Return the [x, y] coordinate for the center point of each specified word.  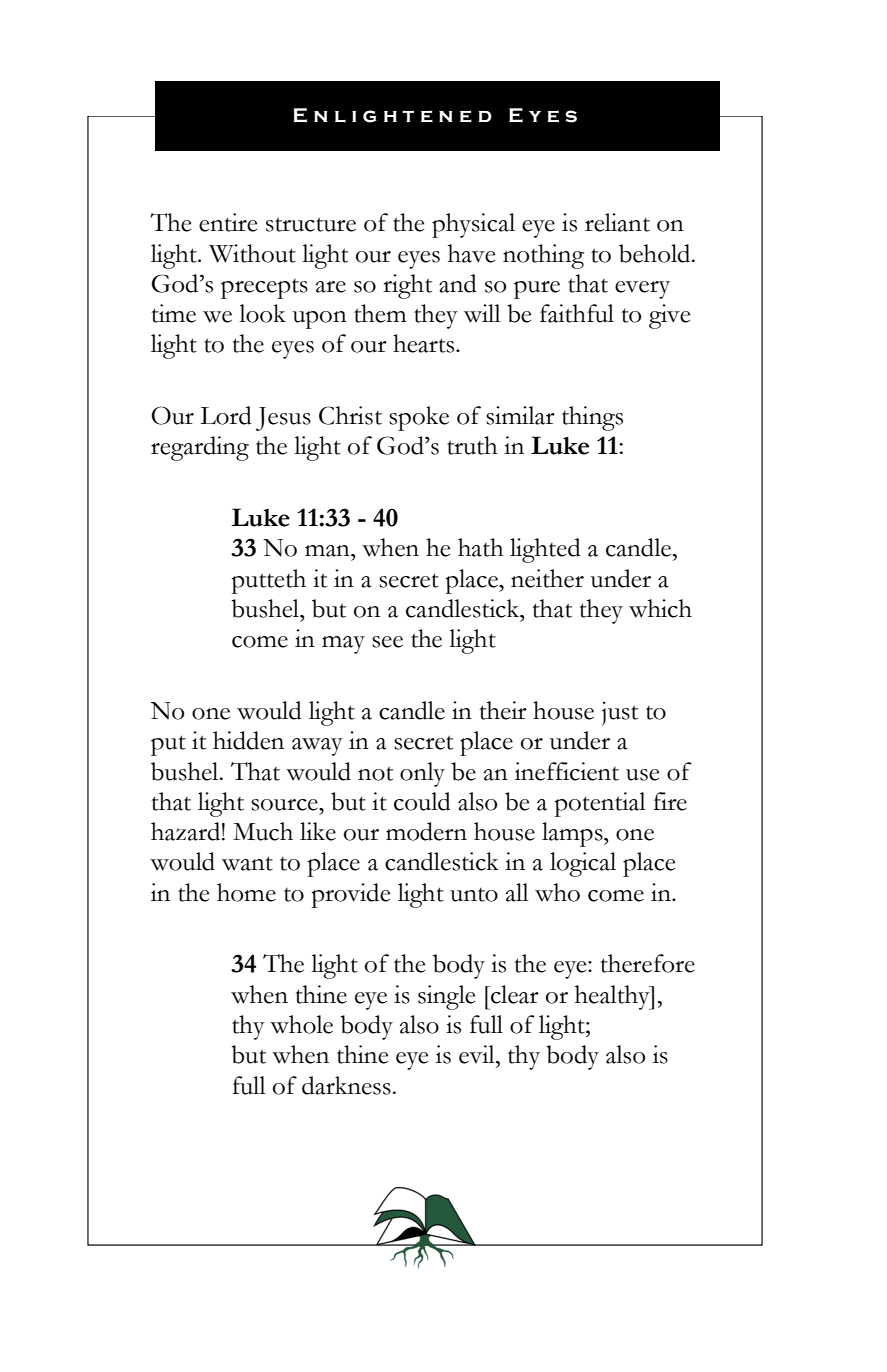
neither [547, 578]
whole [301, 1024]
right [407, 286]
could [422, 801]
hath [481, 547]
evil [478, 1054]
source [285, 805]
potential [600, 804]
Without [252, 253]
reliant [617, 222]
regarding [200, 448]
